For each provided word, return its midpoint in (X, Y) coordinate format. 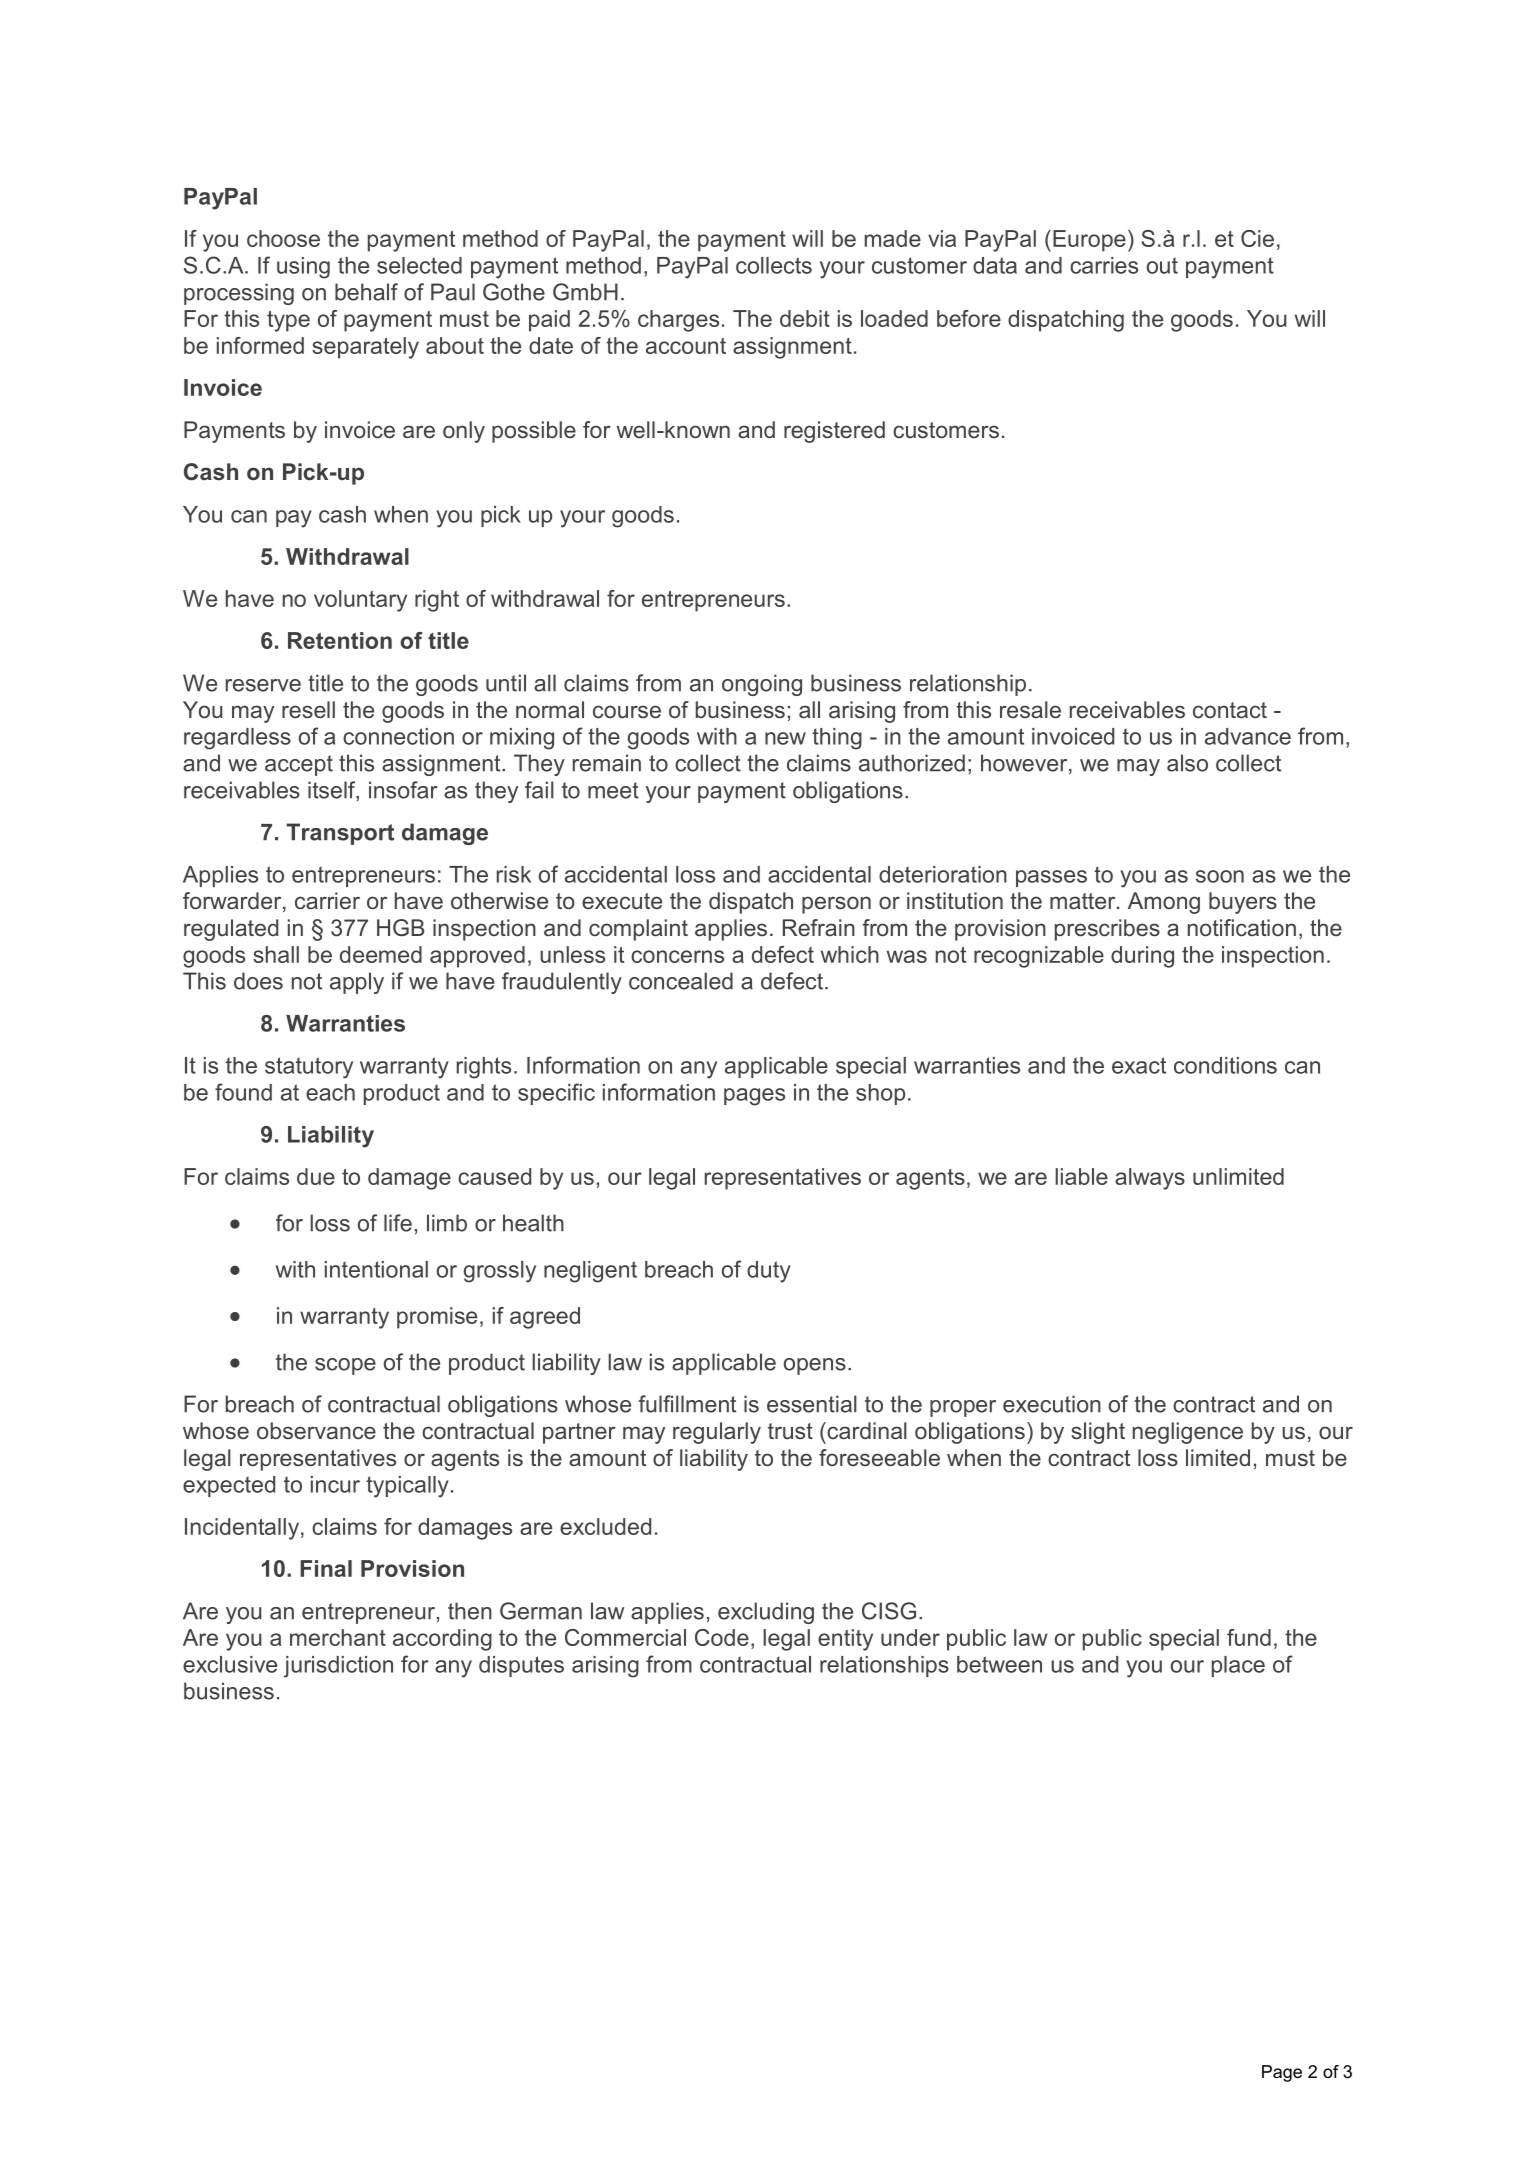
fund (1249, 1637)
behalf (366, 292)
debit (805, 318)
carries (1104, 265)
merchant (338, 1637)
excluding (766, 1613)
